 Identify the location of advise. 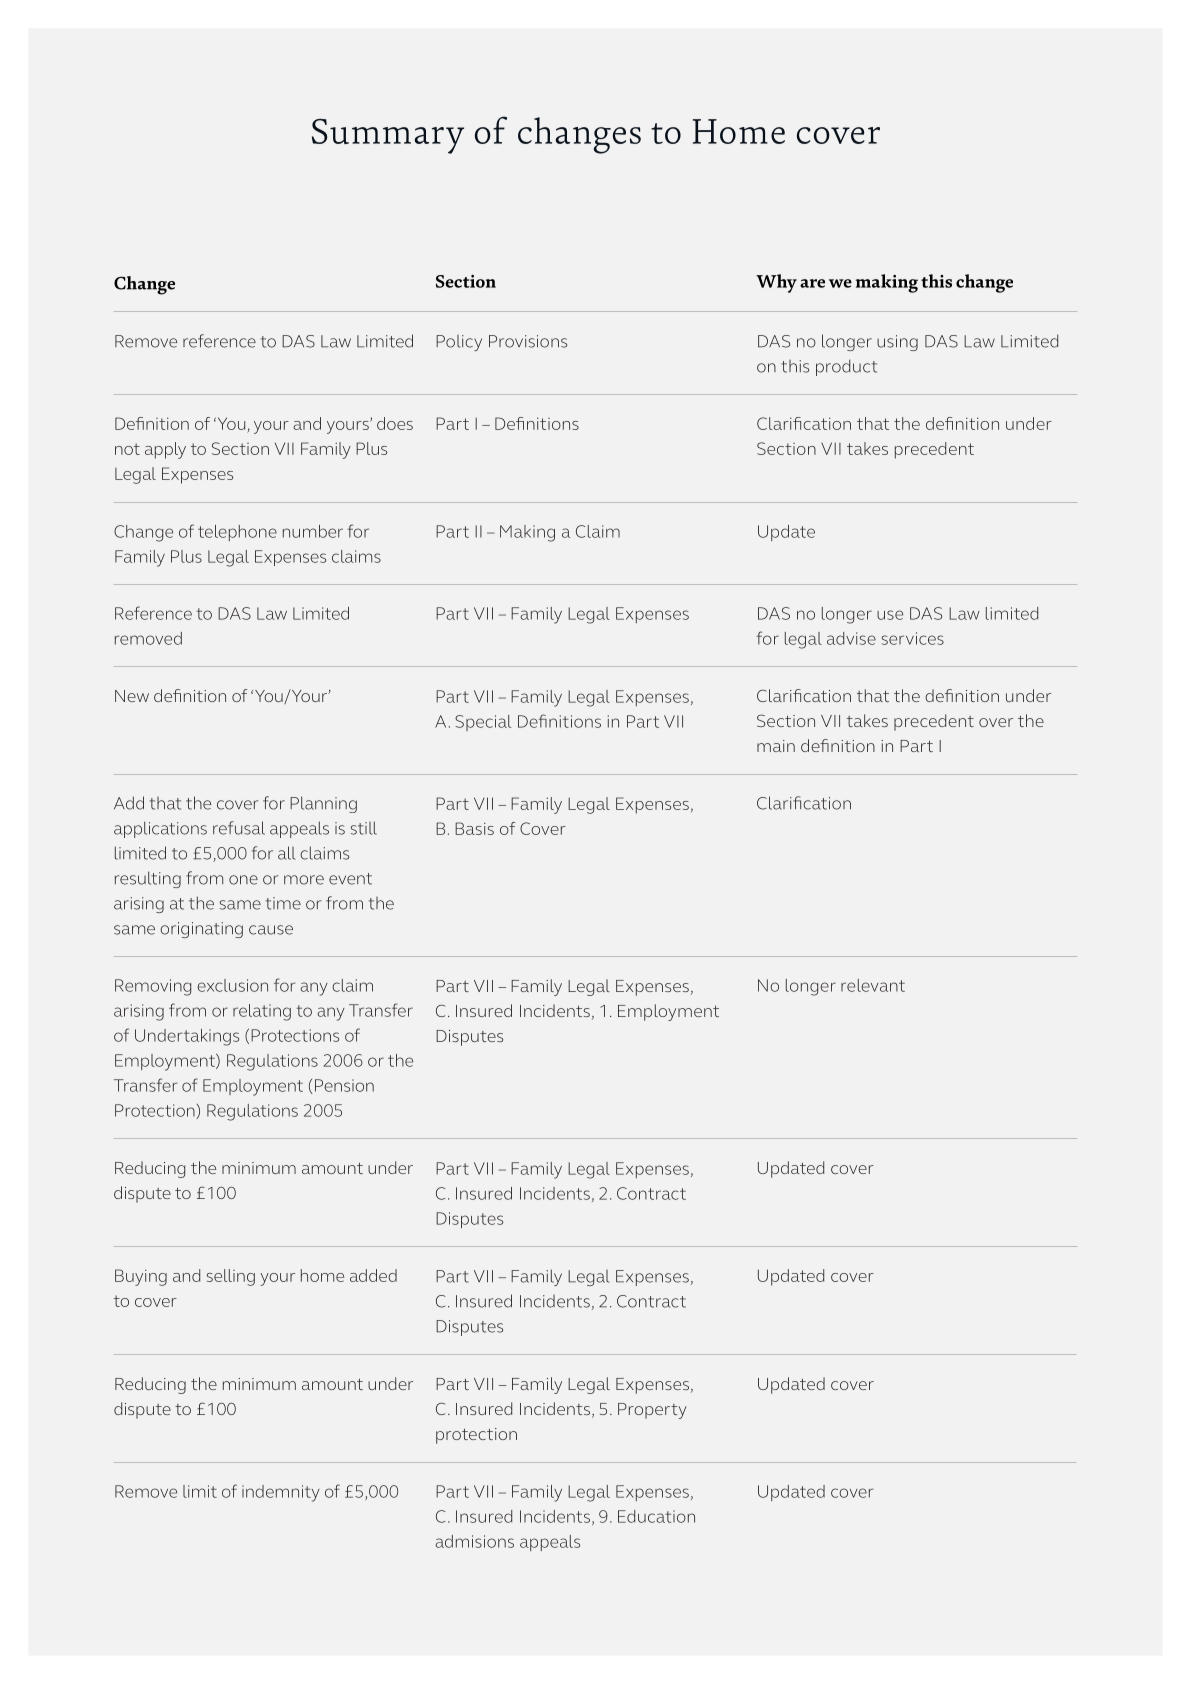
(851, 638).
